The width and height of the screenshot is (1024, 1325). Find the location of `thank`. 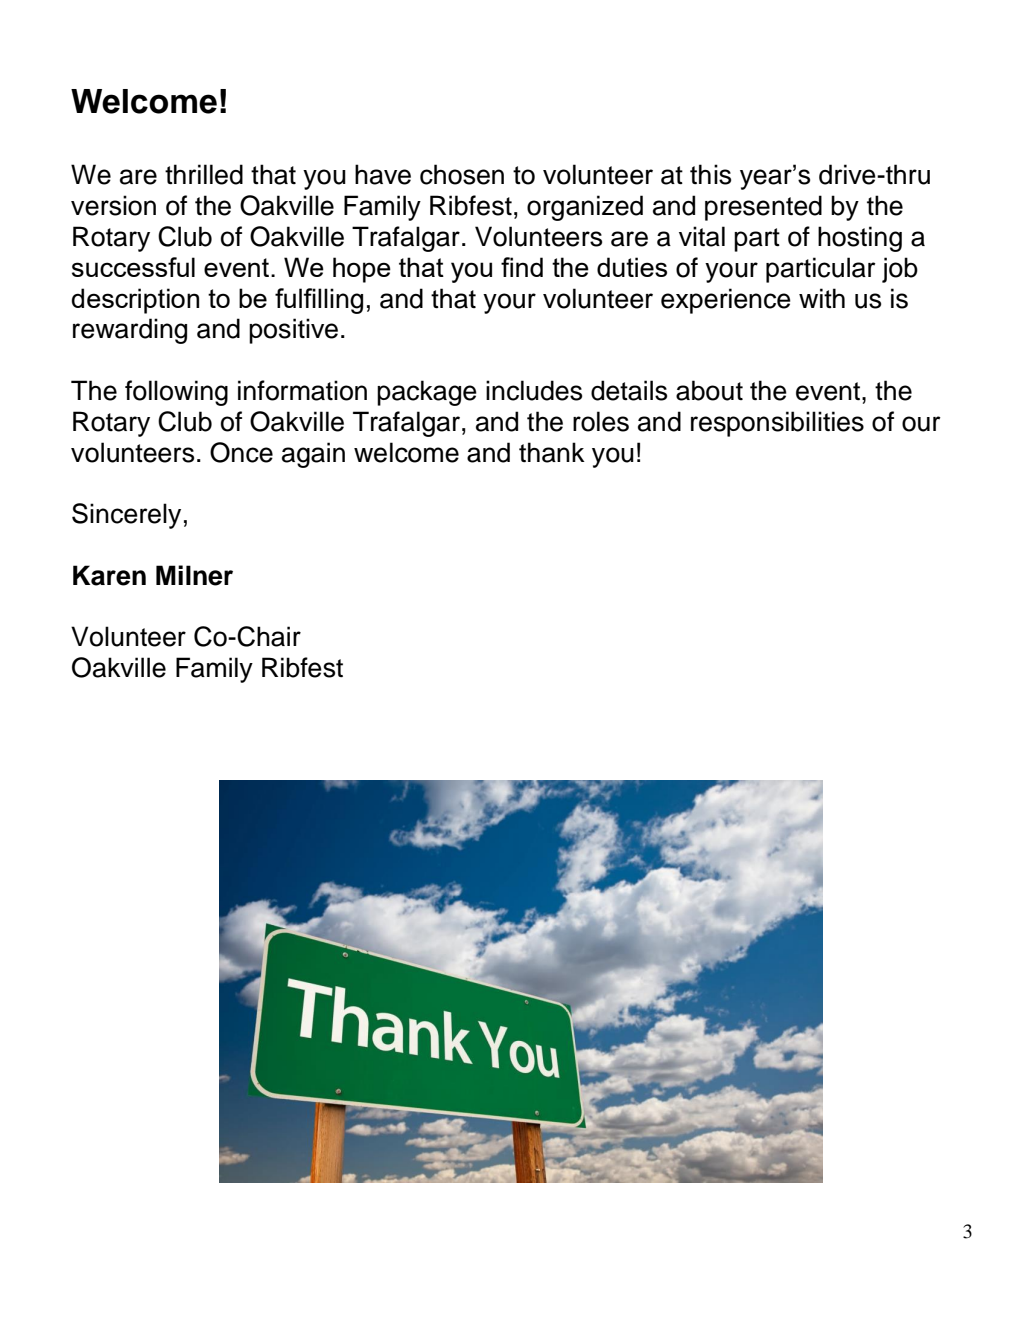

thank is located at coordinates (552, 452).
